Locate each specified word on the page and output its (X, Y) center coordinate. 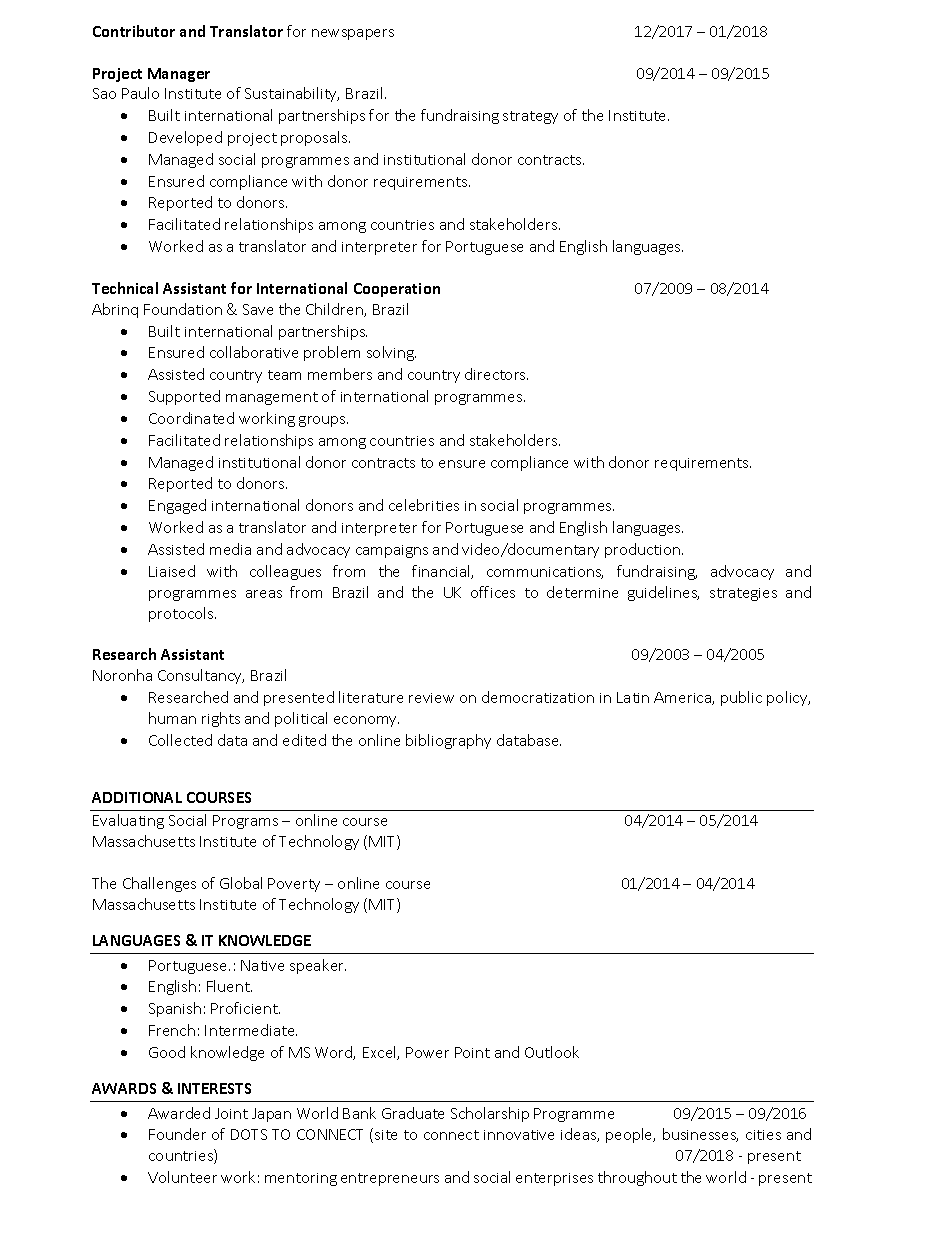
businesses (700, 1135)
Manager (179, 75)
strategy (530, 117)
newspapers (353, 34)
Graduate (413, 1113)
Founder (177, 1134)
